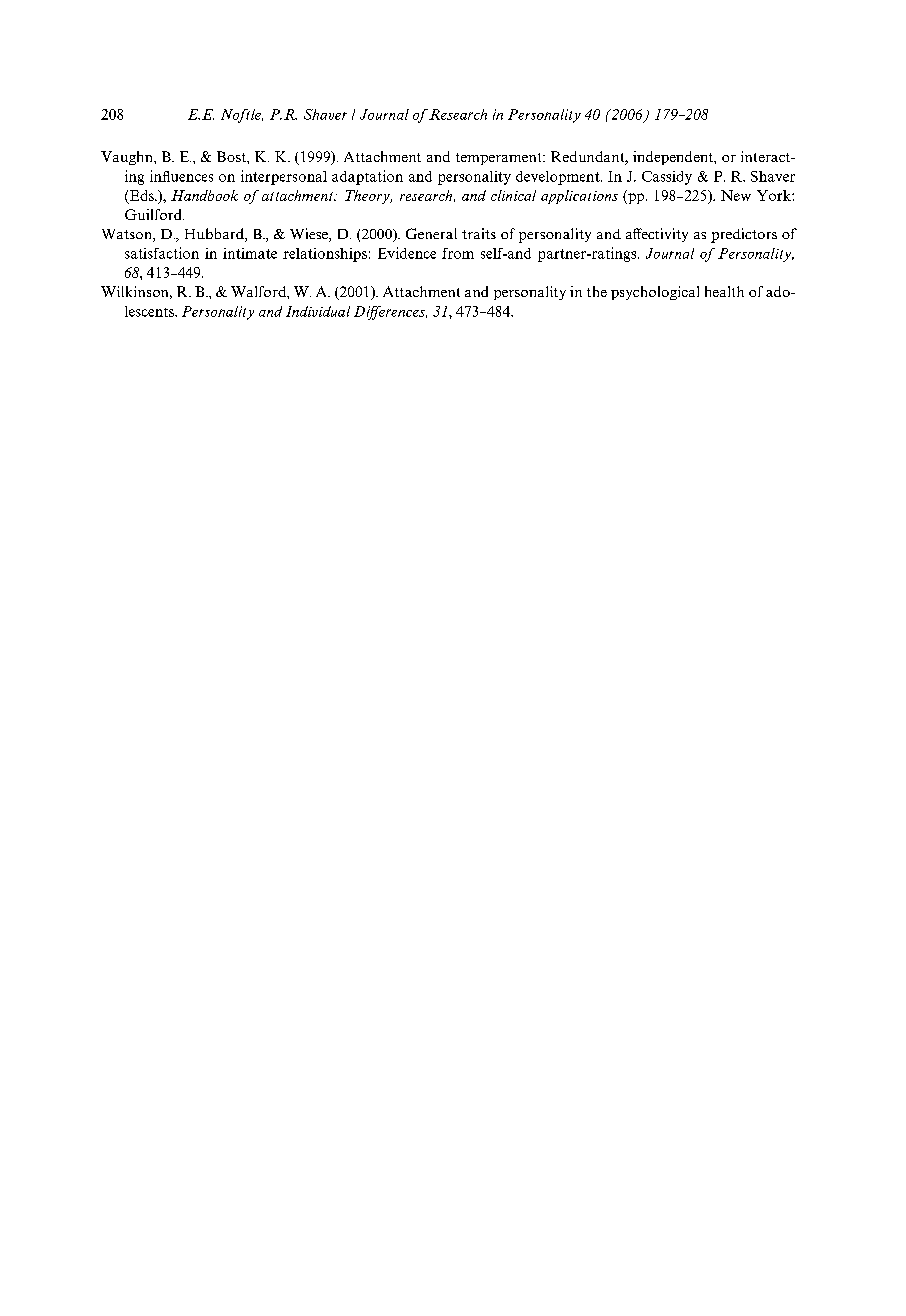  I want to click on Handbook, so click(204, 195).
